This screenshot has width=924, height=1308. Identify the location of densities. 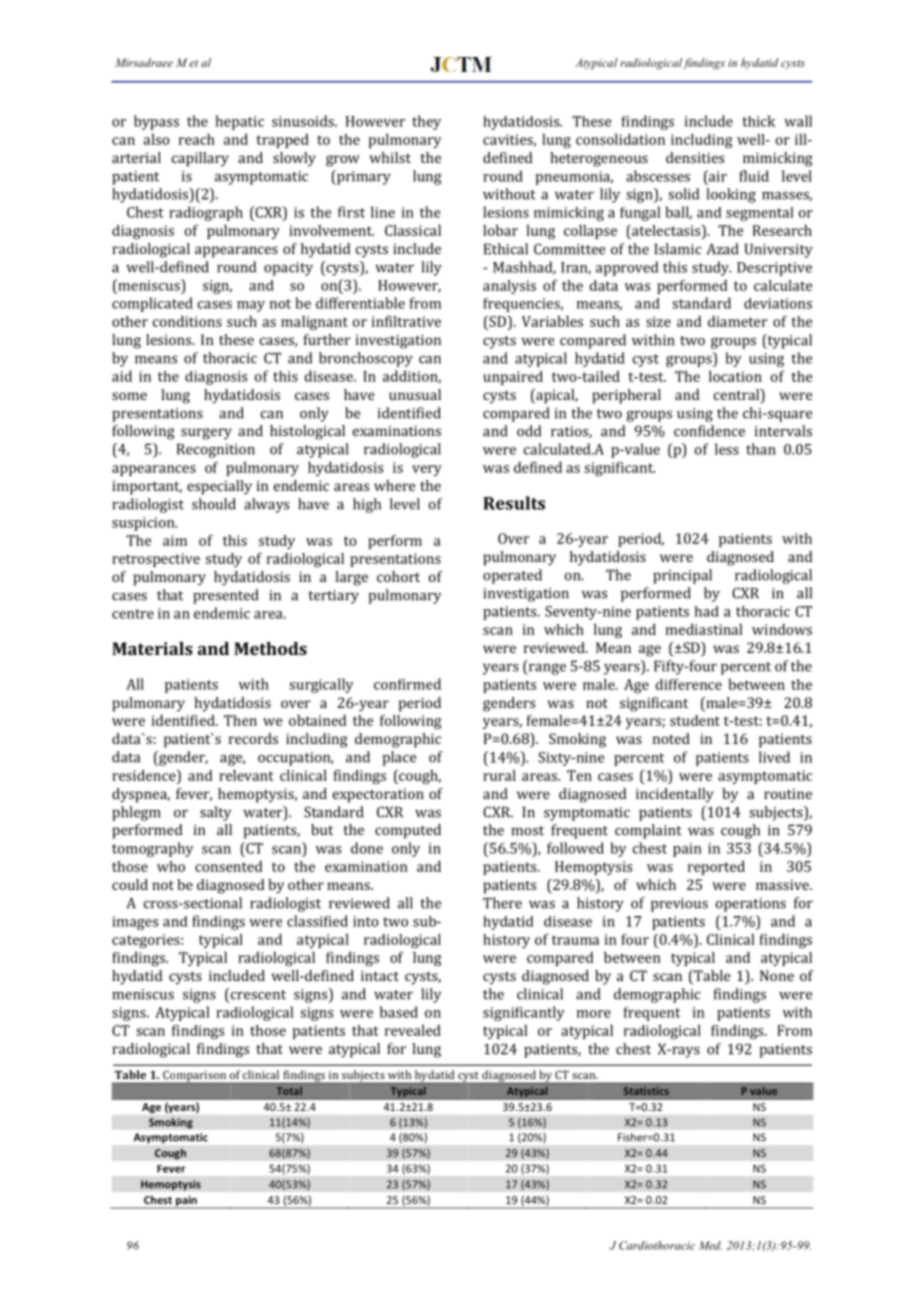
(695, 157).
